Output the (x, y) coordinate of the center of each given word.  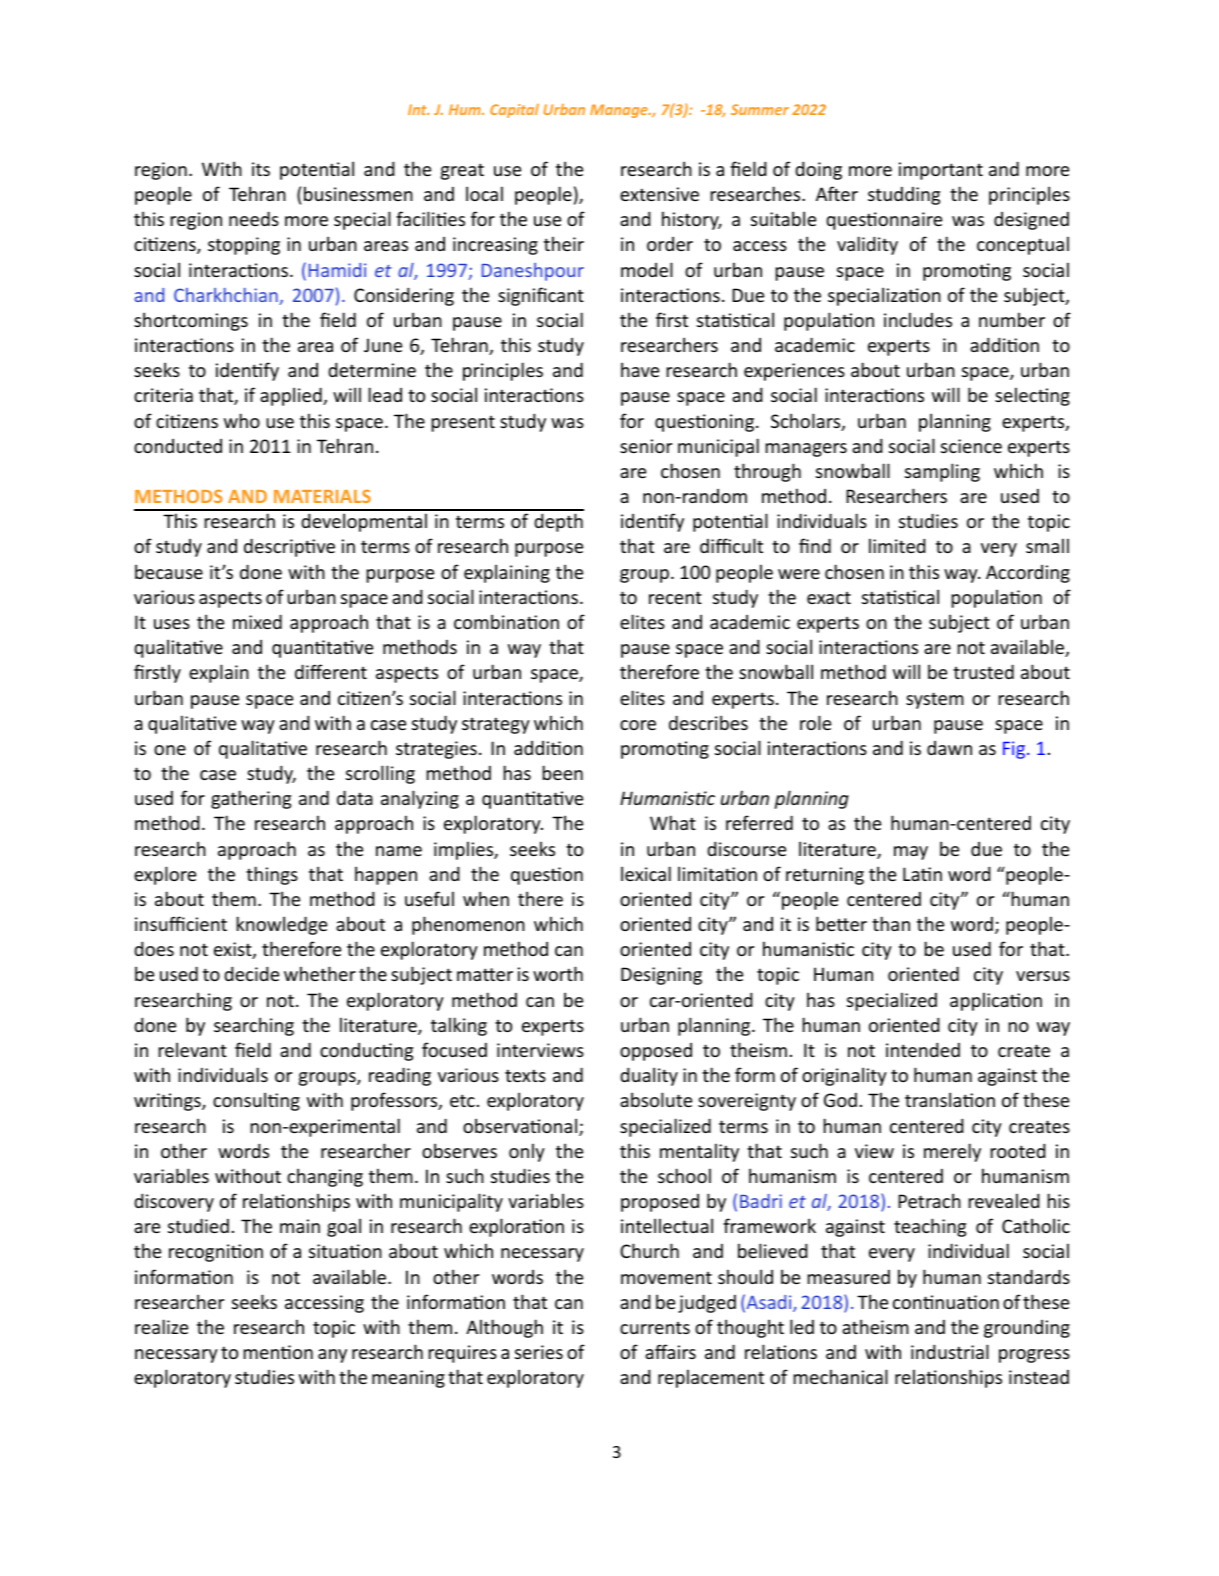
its (261, 169)
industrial (950, 1351)
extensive (659, 194)
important (941, 171)
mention (278, 1352)
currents (655, 1328)
